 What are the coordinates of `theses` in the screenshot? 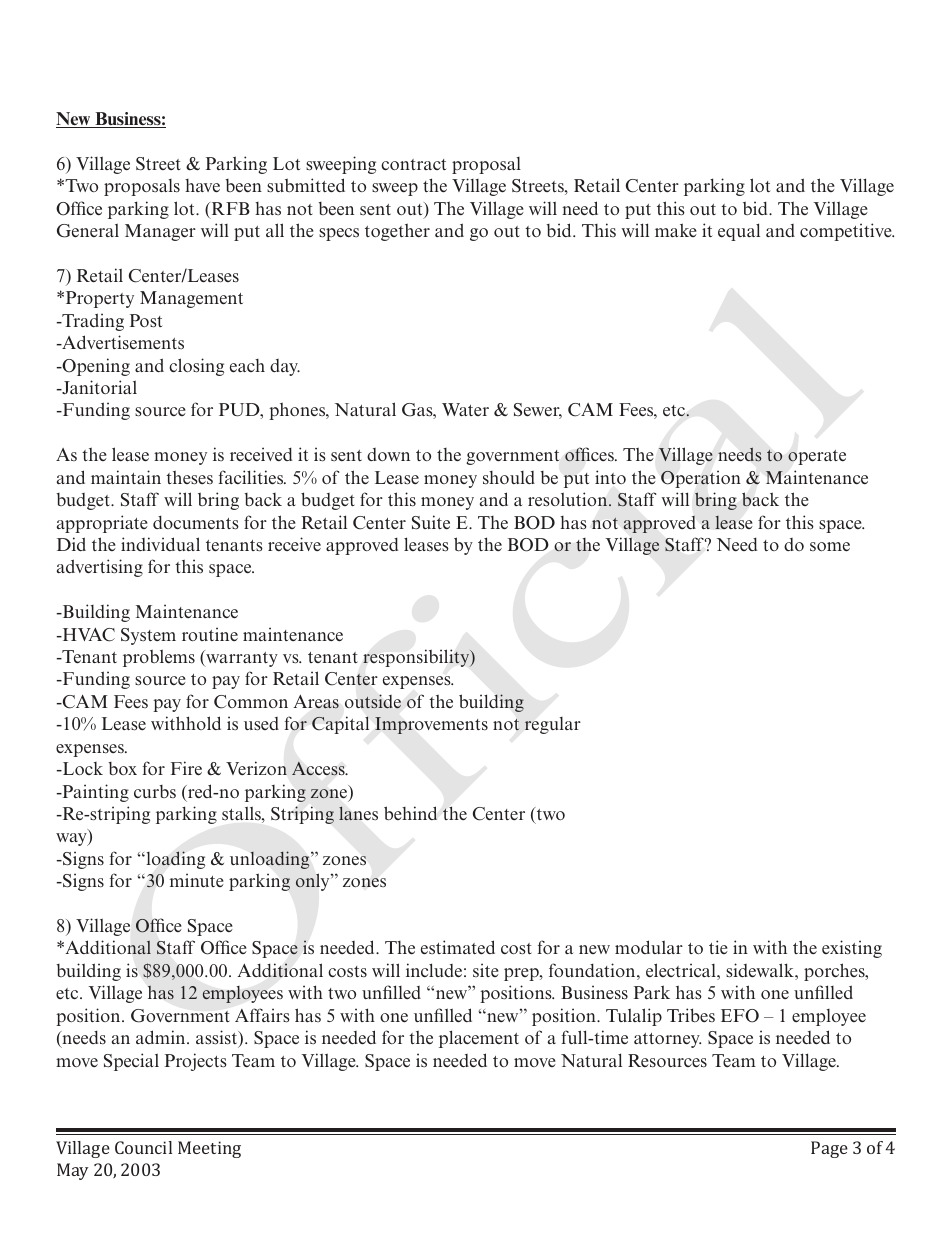 It's located at (189, 477).
